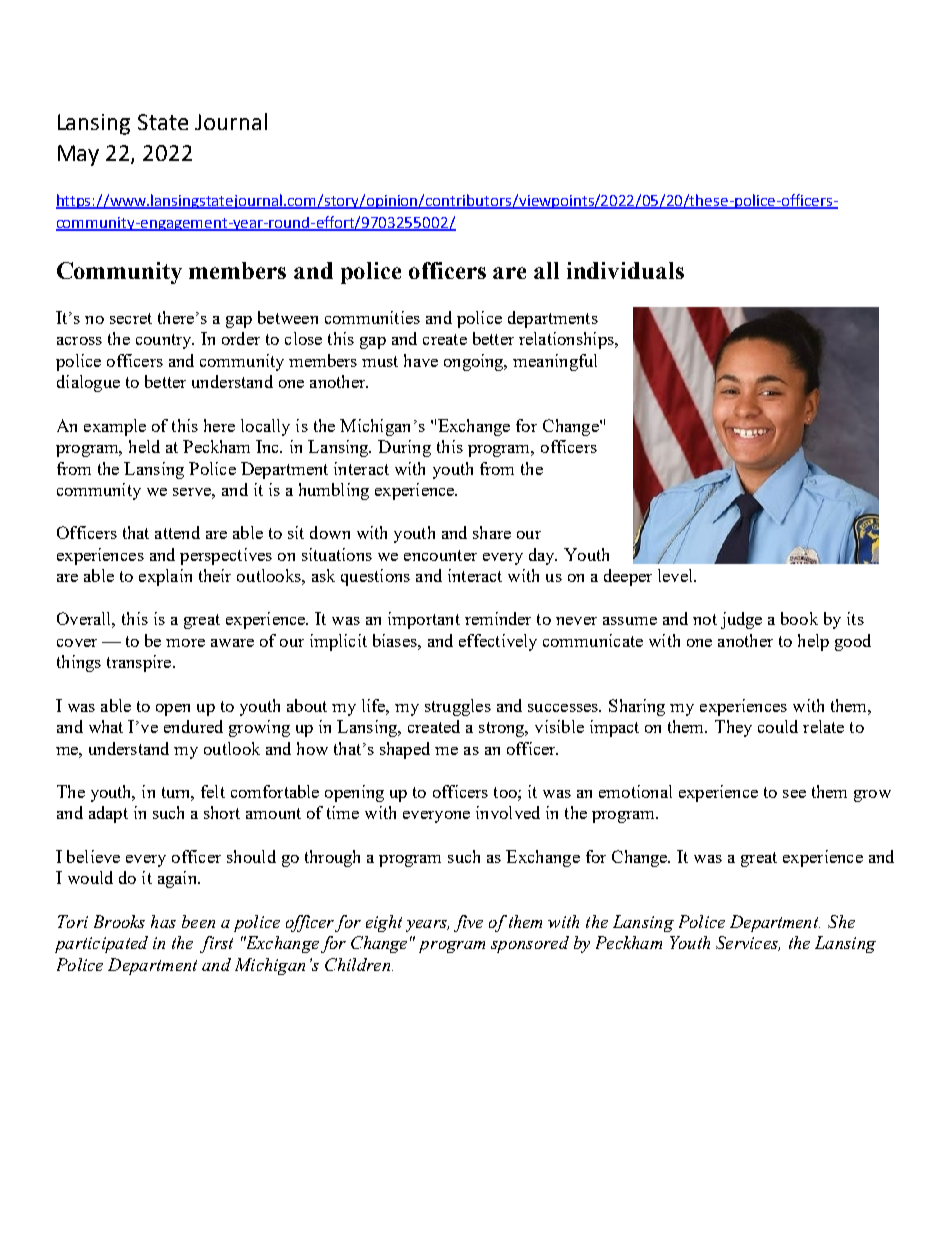 The width and height of the page is (952, 1233). I want to click on meaningful, so click(555, 362).
